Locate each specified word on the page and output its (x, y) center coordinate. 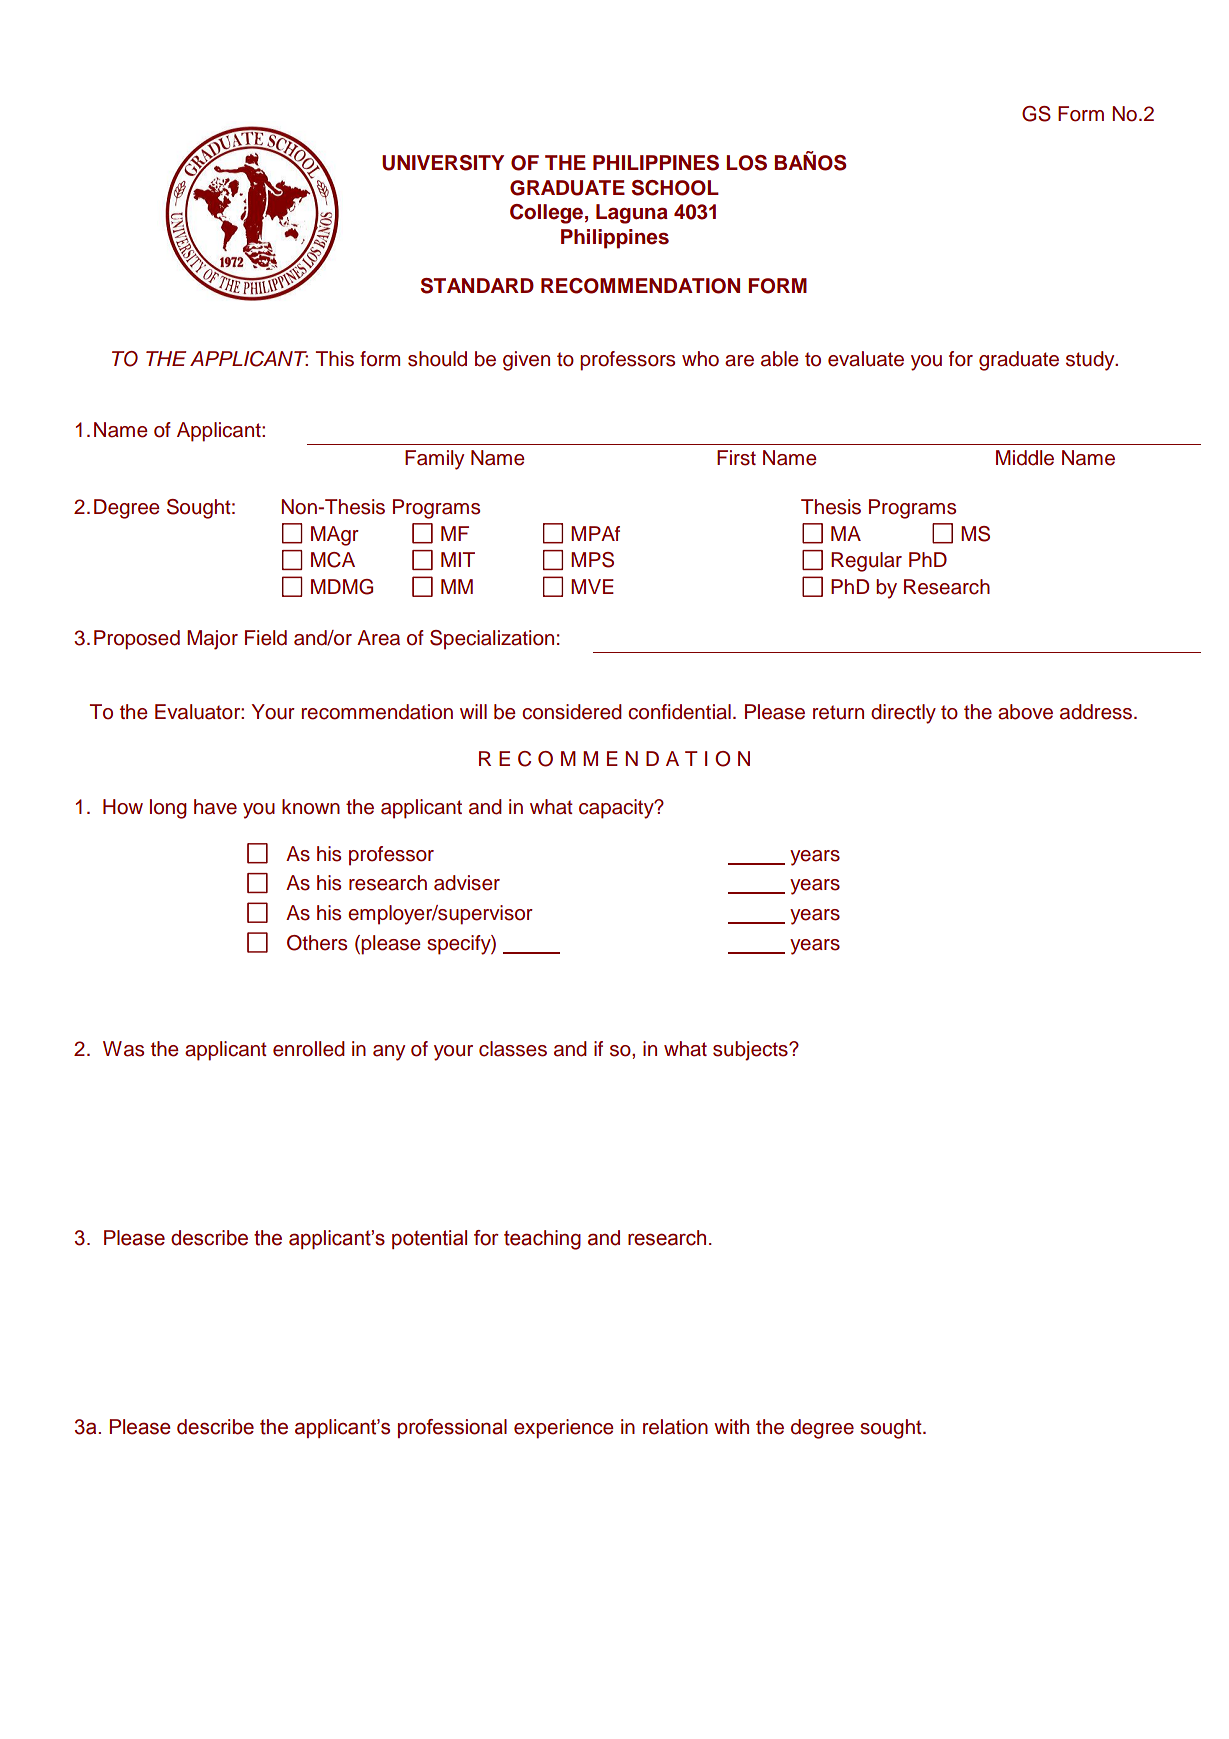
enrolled (309, 1049)
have (215, 807)
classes (513, 1049)
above (1025, 712)
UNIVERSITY (443, 163)
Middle (1025, 458)
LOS (746, 163)
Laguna (632, 214)
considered (572, 712)
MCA (333, 560)
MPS (592, 560)
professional (452, 1428)
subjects (751, 1051)
